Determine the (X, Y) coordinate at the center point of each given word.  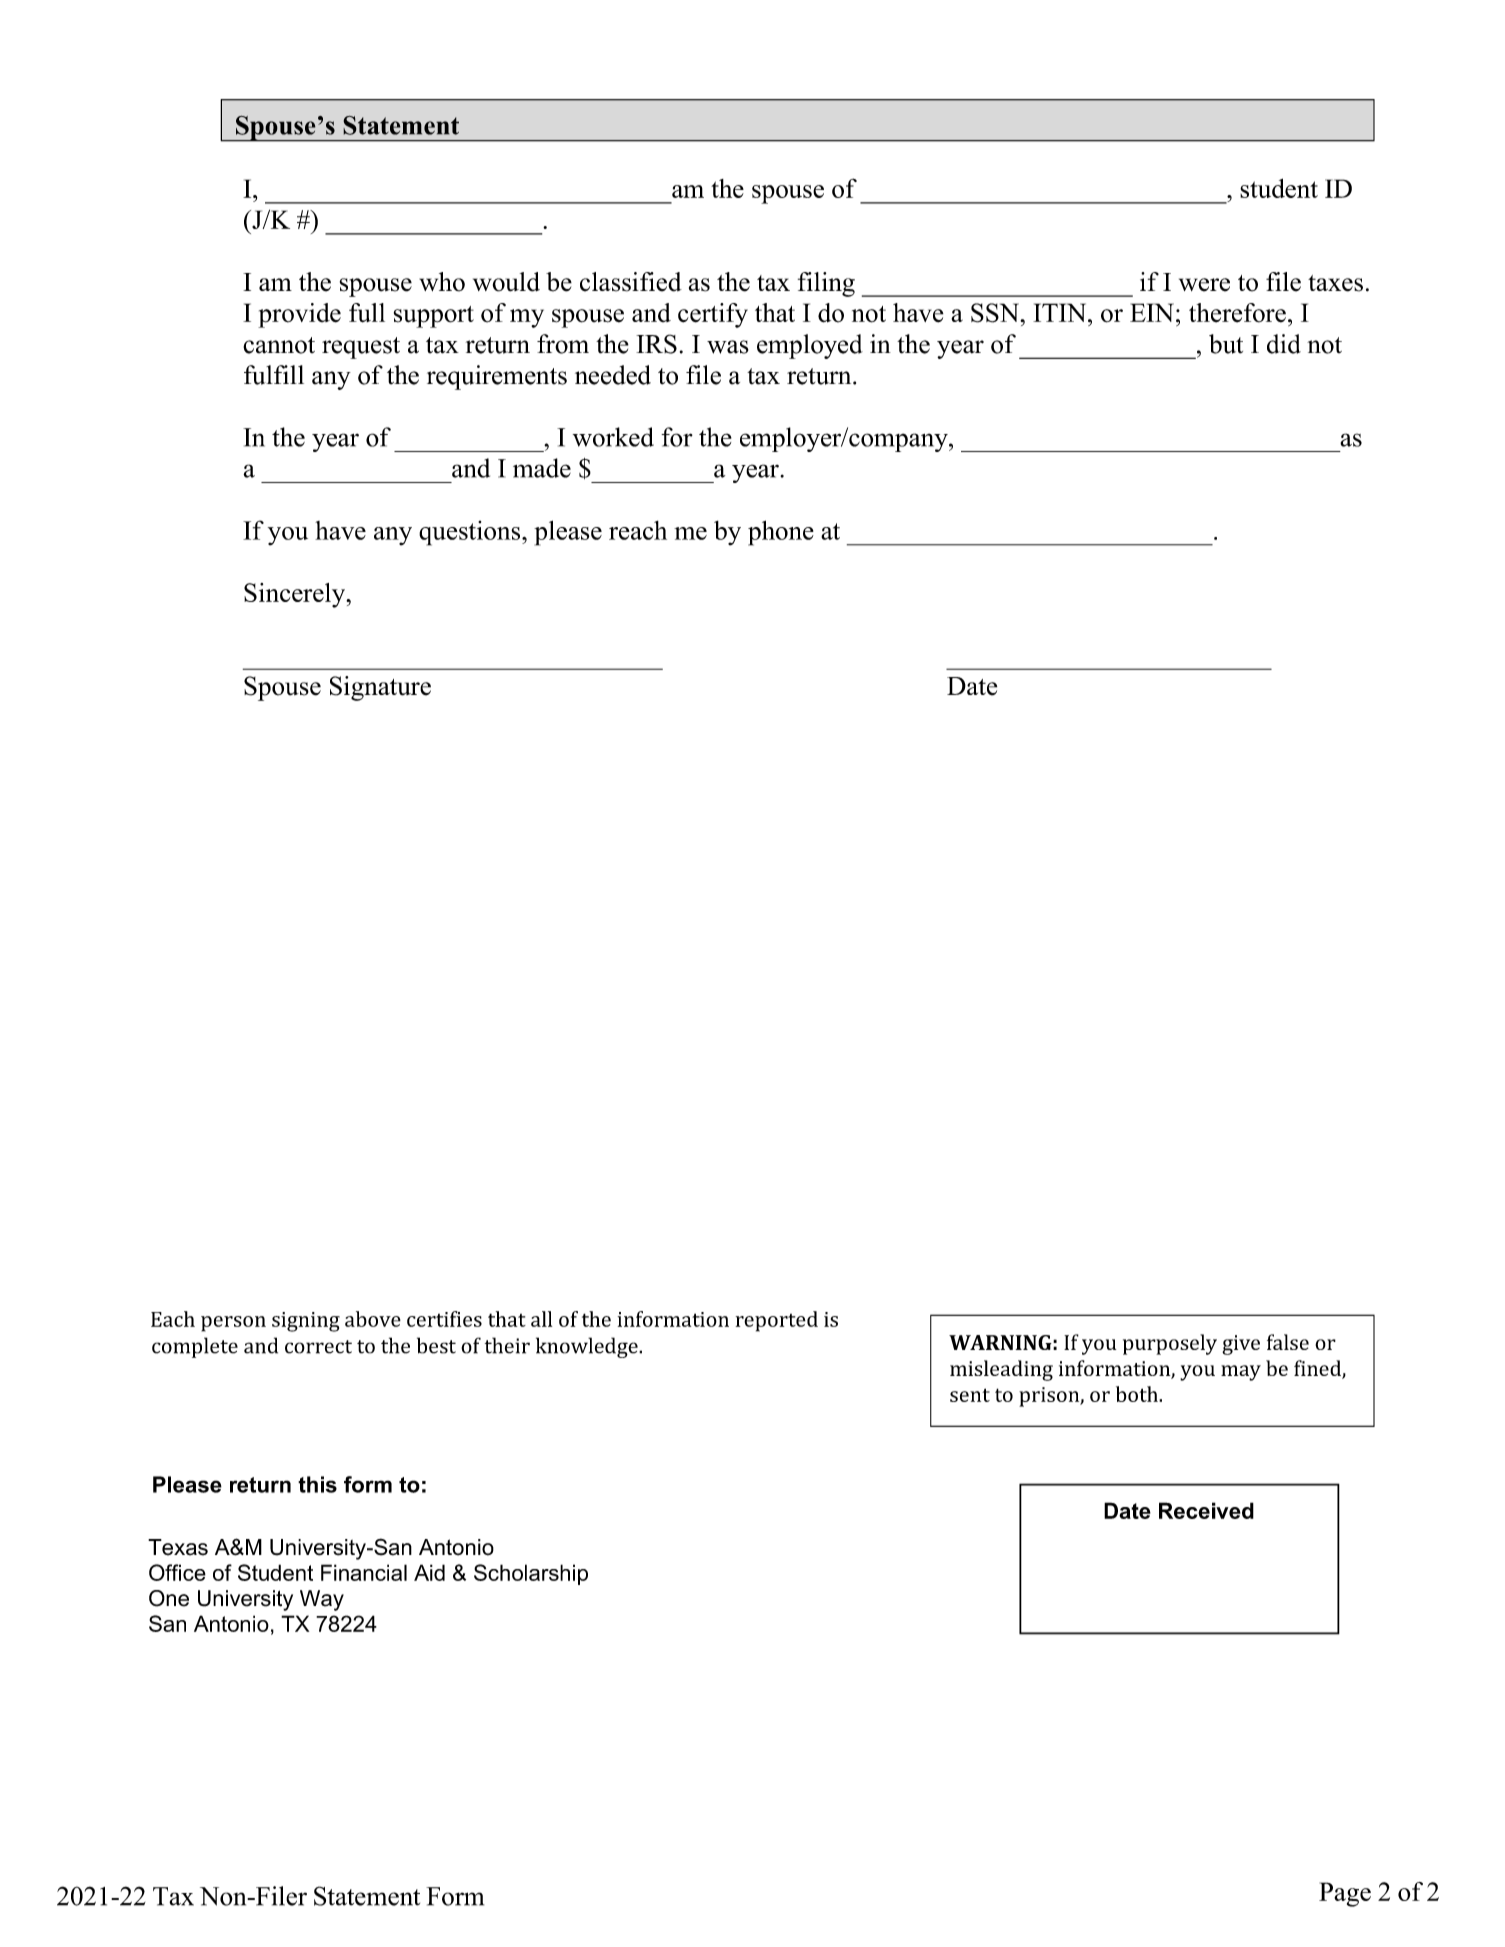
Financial (364, 1572)
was (728, 347)
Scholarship (531, 1574)
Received (1206, 1510)
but (1226, 344)
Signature (380, 688)
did (1284, 344)
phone (781, 533)
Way (322, 1600)
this (317, 1484)
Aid (429, 1572)
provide (299, 315)
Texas (178, 1547)
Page (1345, 1894)
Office (177, 1572)
